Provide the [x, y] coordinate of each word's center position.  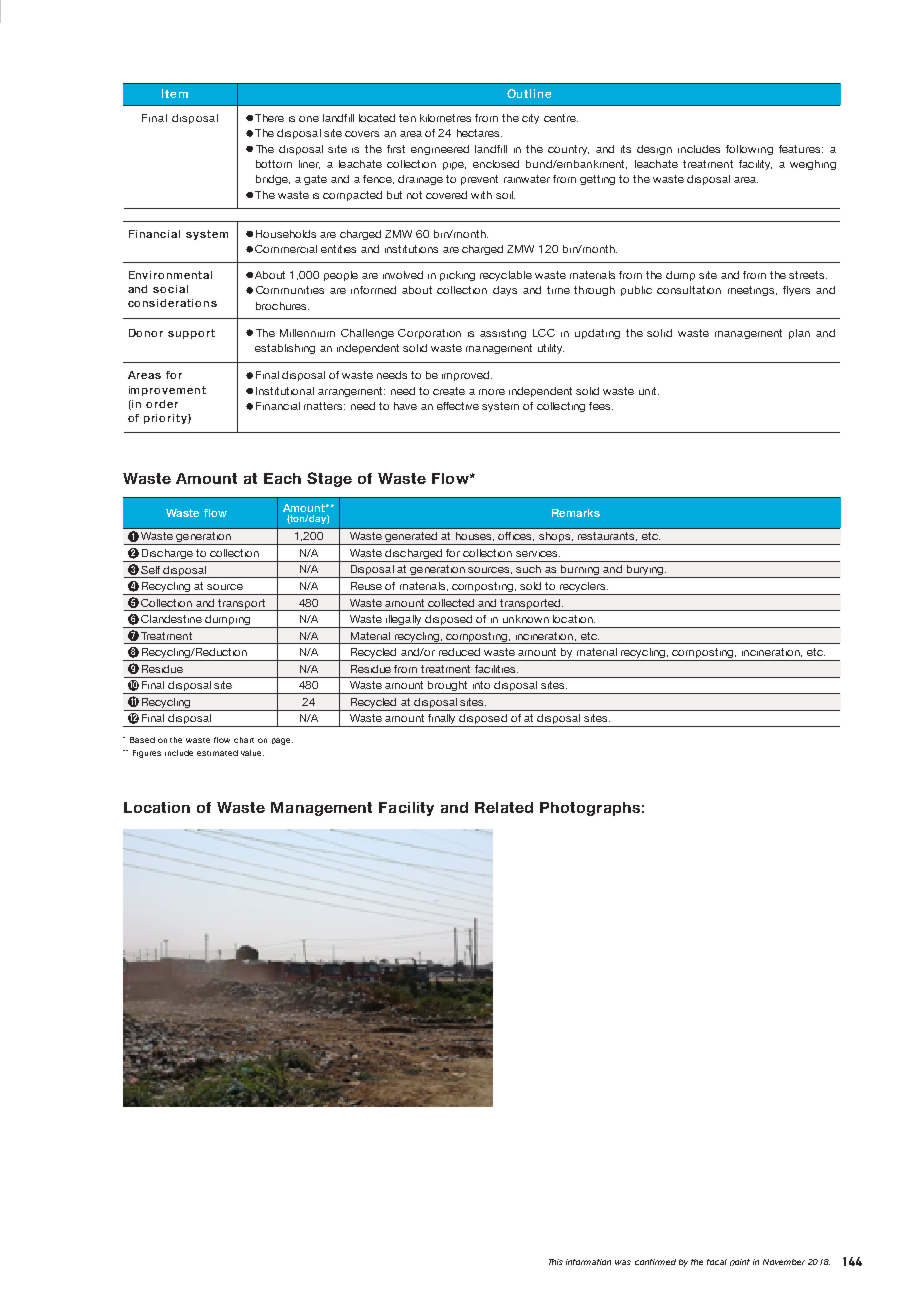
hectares [479, 133]
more [492, 392]
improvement [167, 391]
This [556, 1262]
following [749, 150]
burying [645, 571]
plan [799, 334]
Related [504, 807]
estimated [217, 753]
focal [717, 1262]
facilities [496, 669]
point [740, 1262]
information [588, 1262]
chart [244, 740]
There [269, 118]
